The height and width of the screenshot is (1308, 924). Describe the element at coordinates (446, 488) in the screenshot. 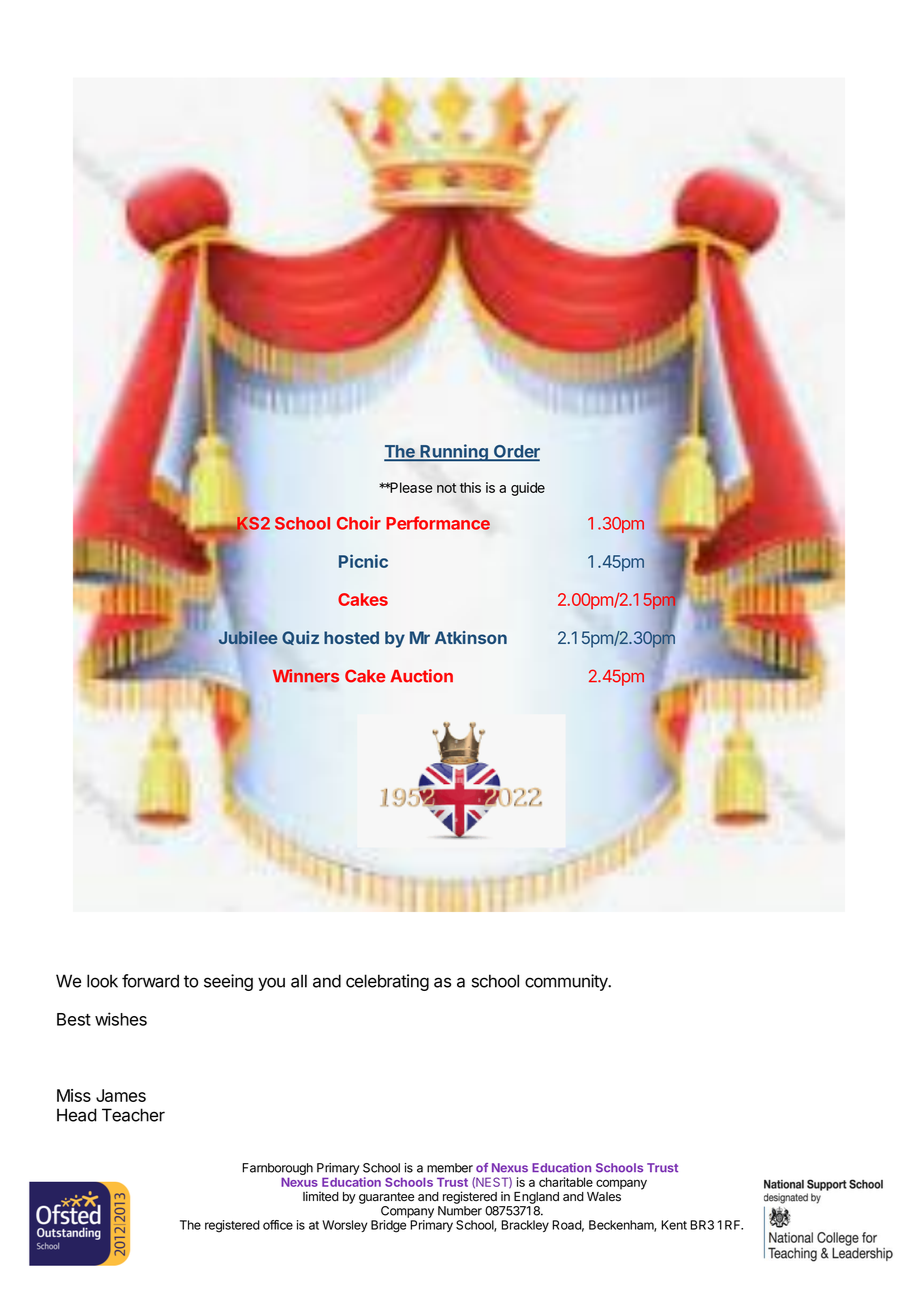

I see `not` at that location.
